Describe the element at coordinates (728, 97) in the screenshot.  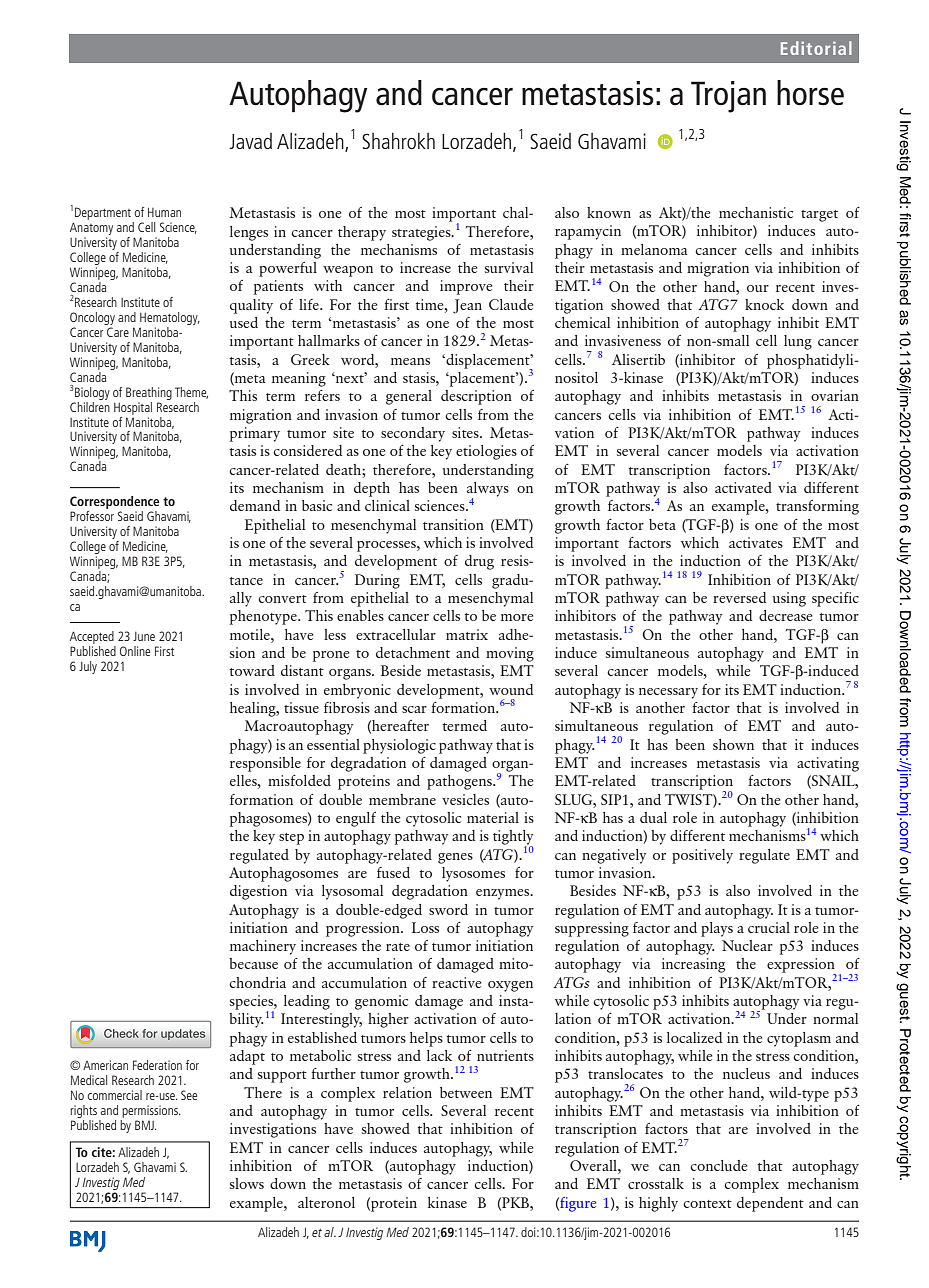
I see `Trojan` at that location.
